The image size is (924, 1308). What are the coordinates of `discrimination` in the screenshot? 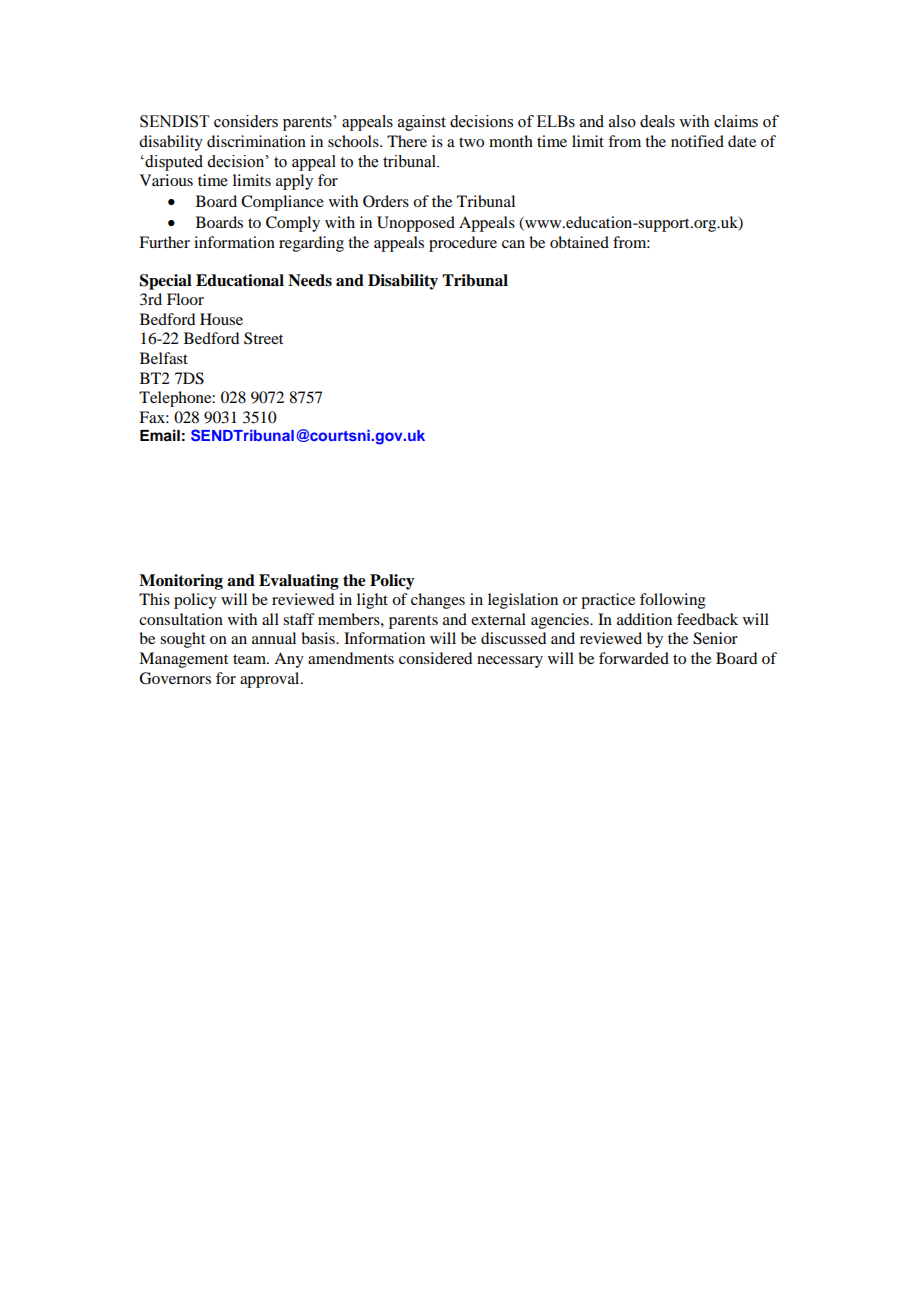 It's located at (256, 141).
